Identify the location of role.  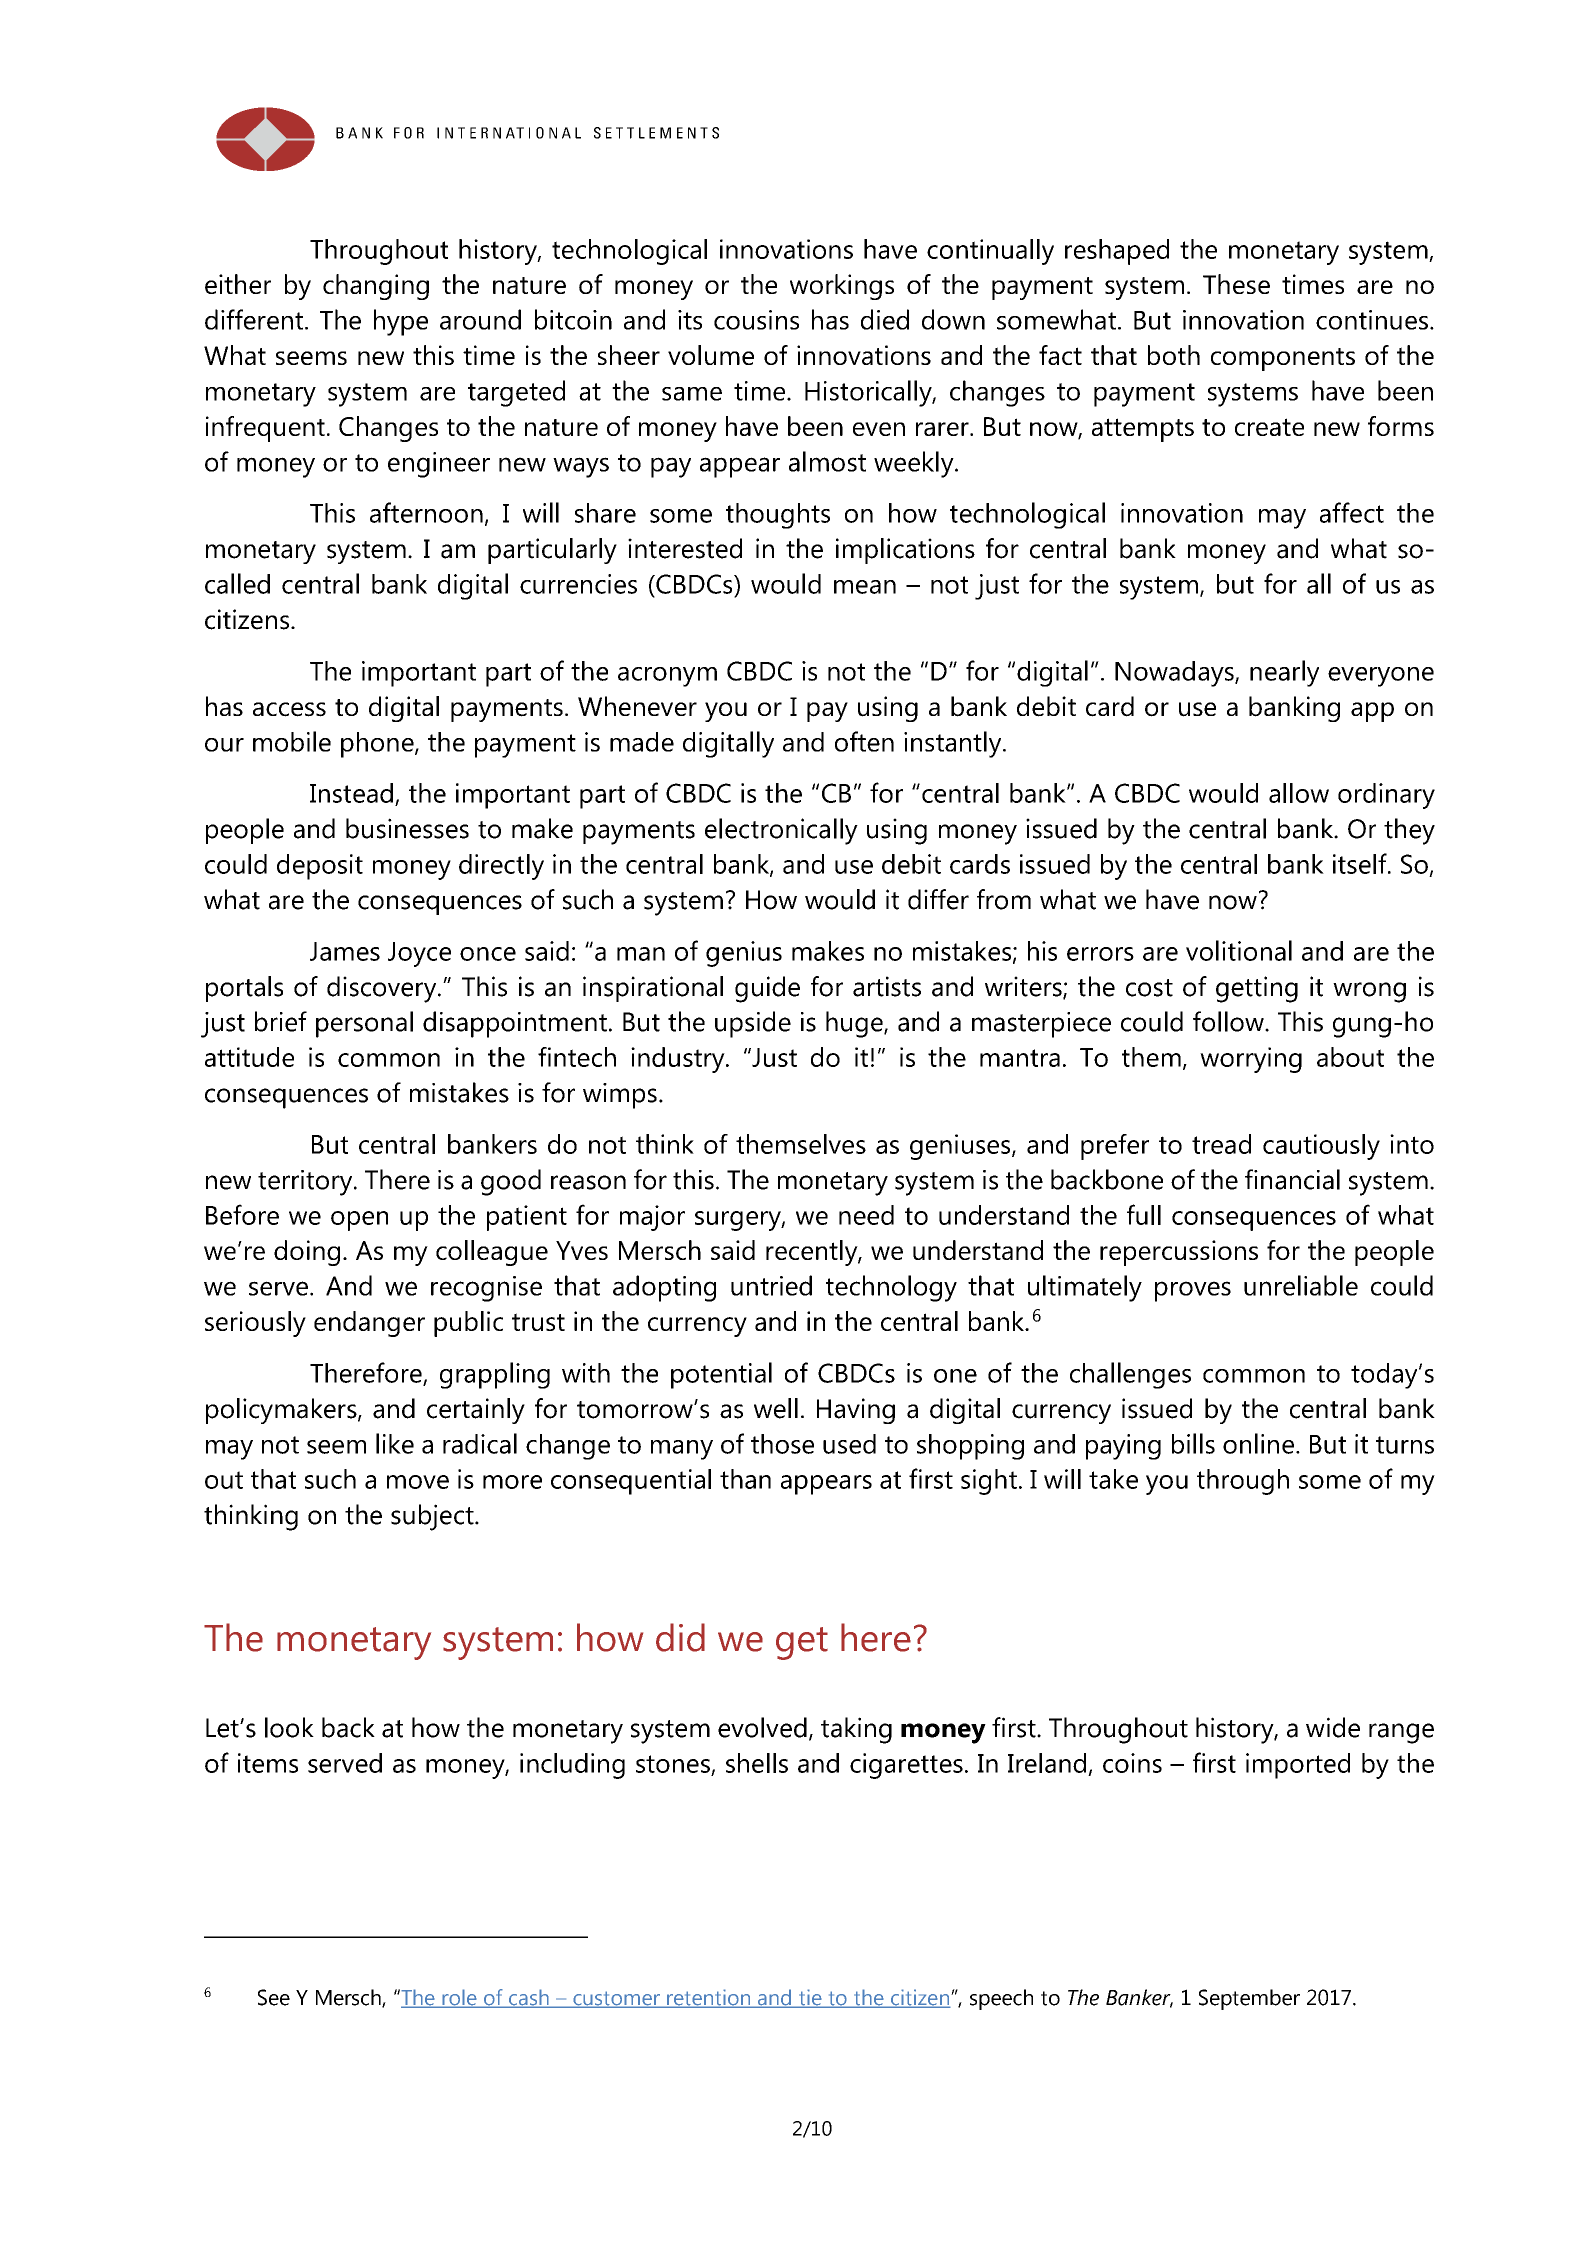
(460, 1998).
